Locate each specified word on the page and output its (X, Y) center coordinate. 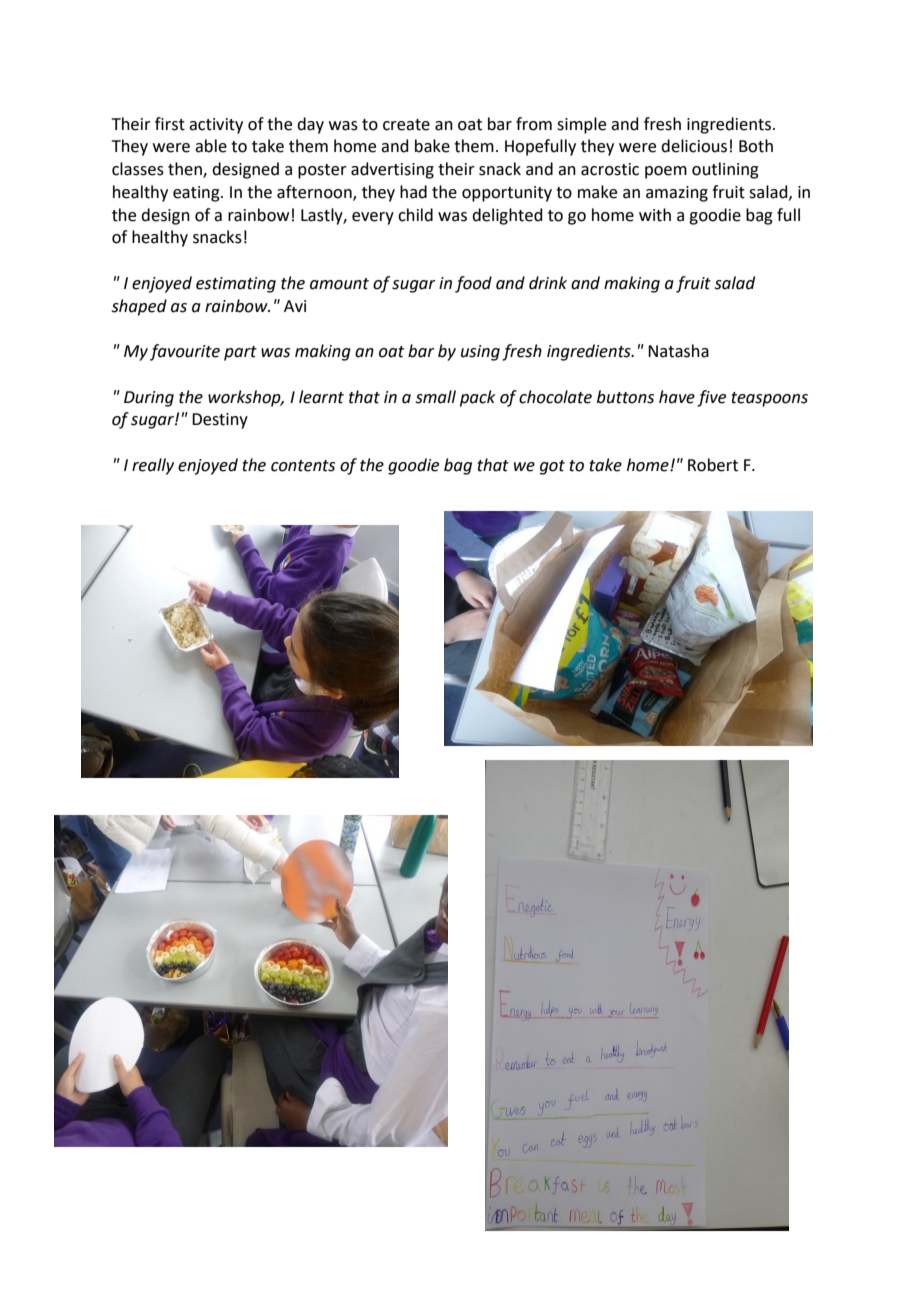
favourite (185, 352)
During (149, 399)
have (677, 397)
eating (197, 194)
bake (432, 146)
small (435, 397)
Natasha (678, 351)
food (473, 284)
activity (216, 126)
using (480, 353)
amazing (677, 194)
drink (548, 283)
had (413, 192)
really (153, 466)
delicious (694, 146)
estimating (236, 285)
